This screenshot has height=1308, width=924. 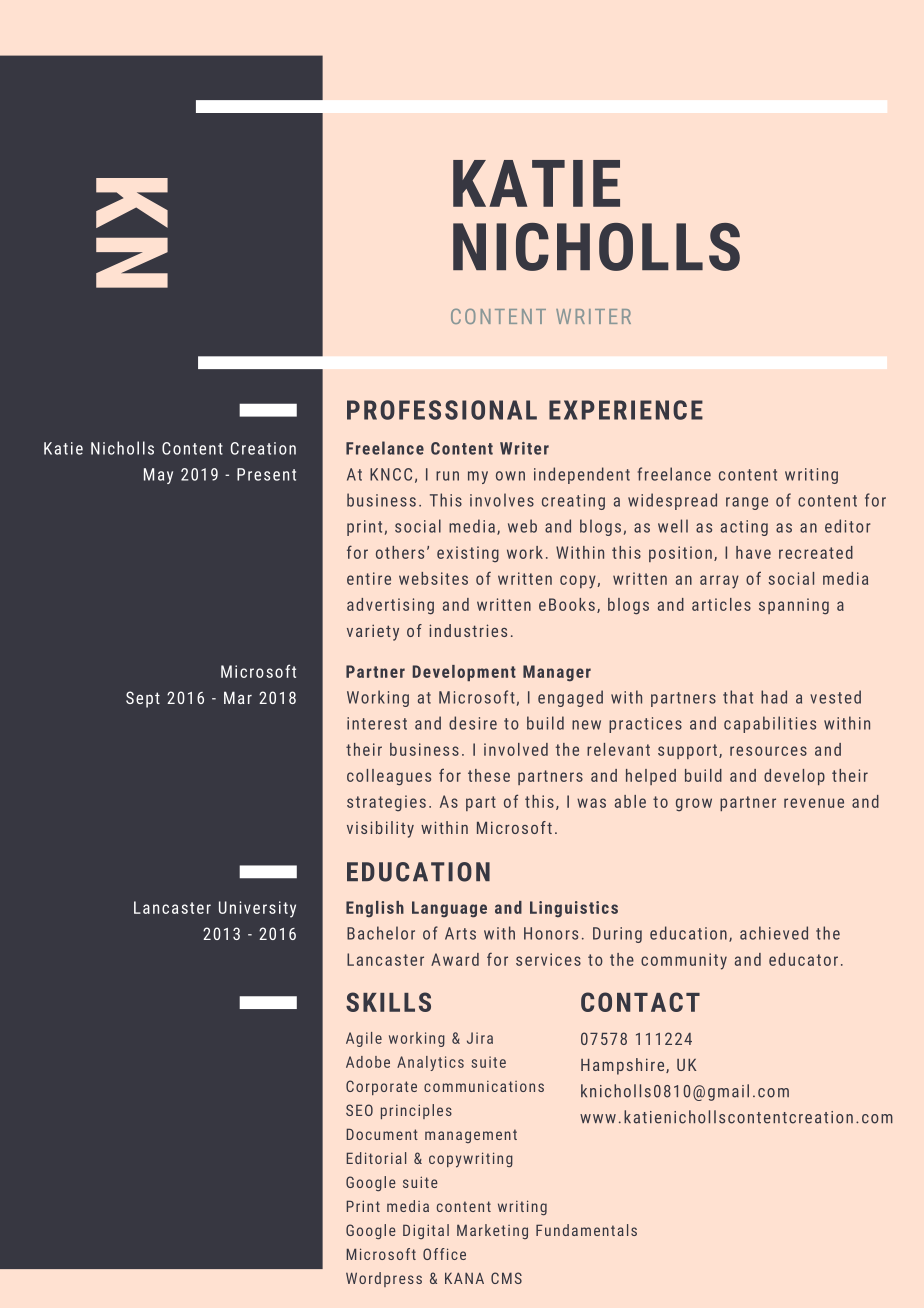 What do you see at coordinates (455, 959) in the screenshot?
I see `Award` at bounding box center [455, 959].
